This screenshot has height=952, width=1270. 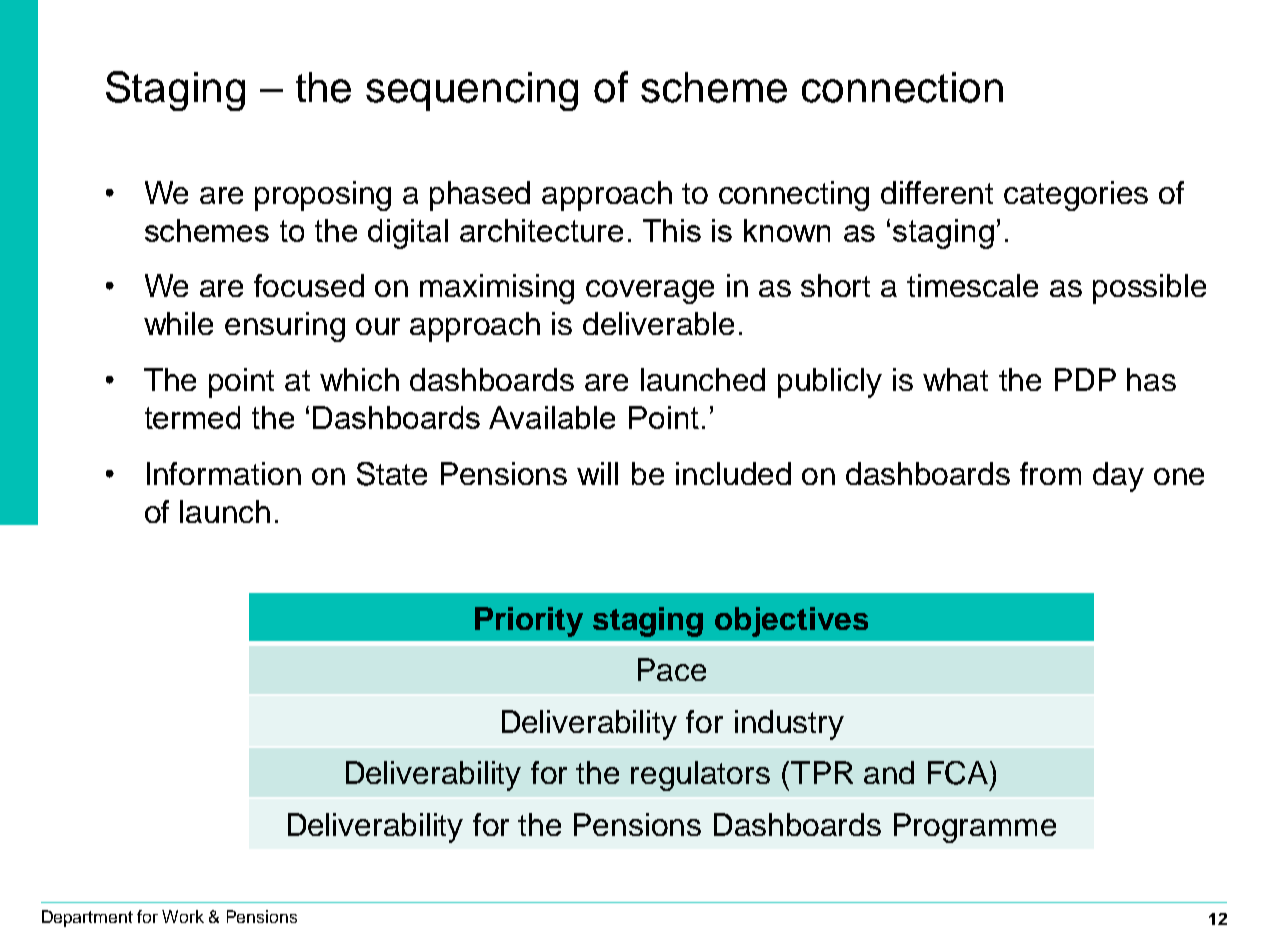 What do you see at coordinates (323, 196) in the screenshot?
I see `proposing` at bounding box center [323, 196].
